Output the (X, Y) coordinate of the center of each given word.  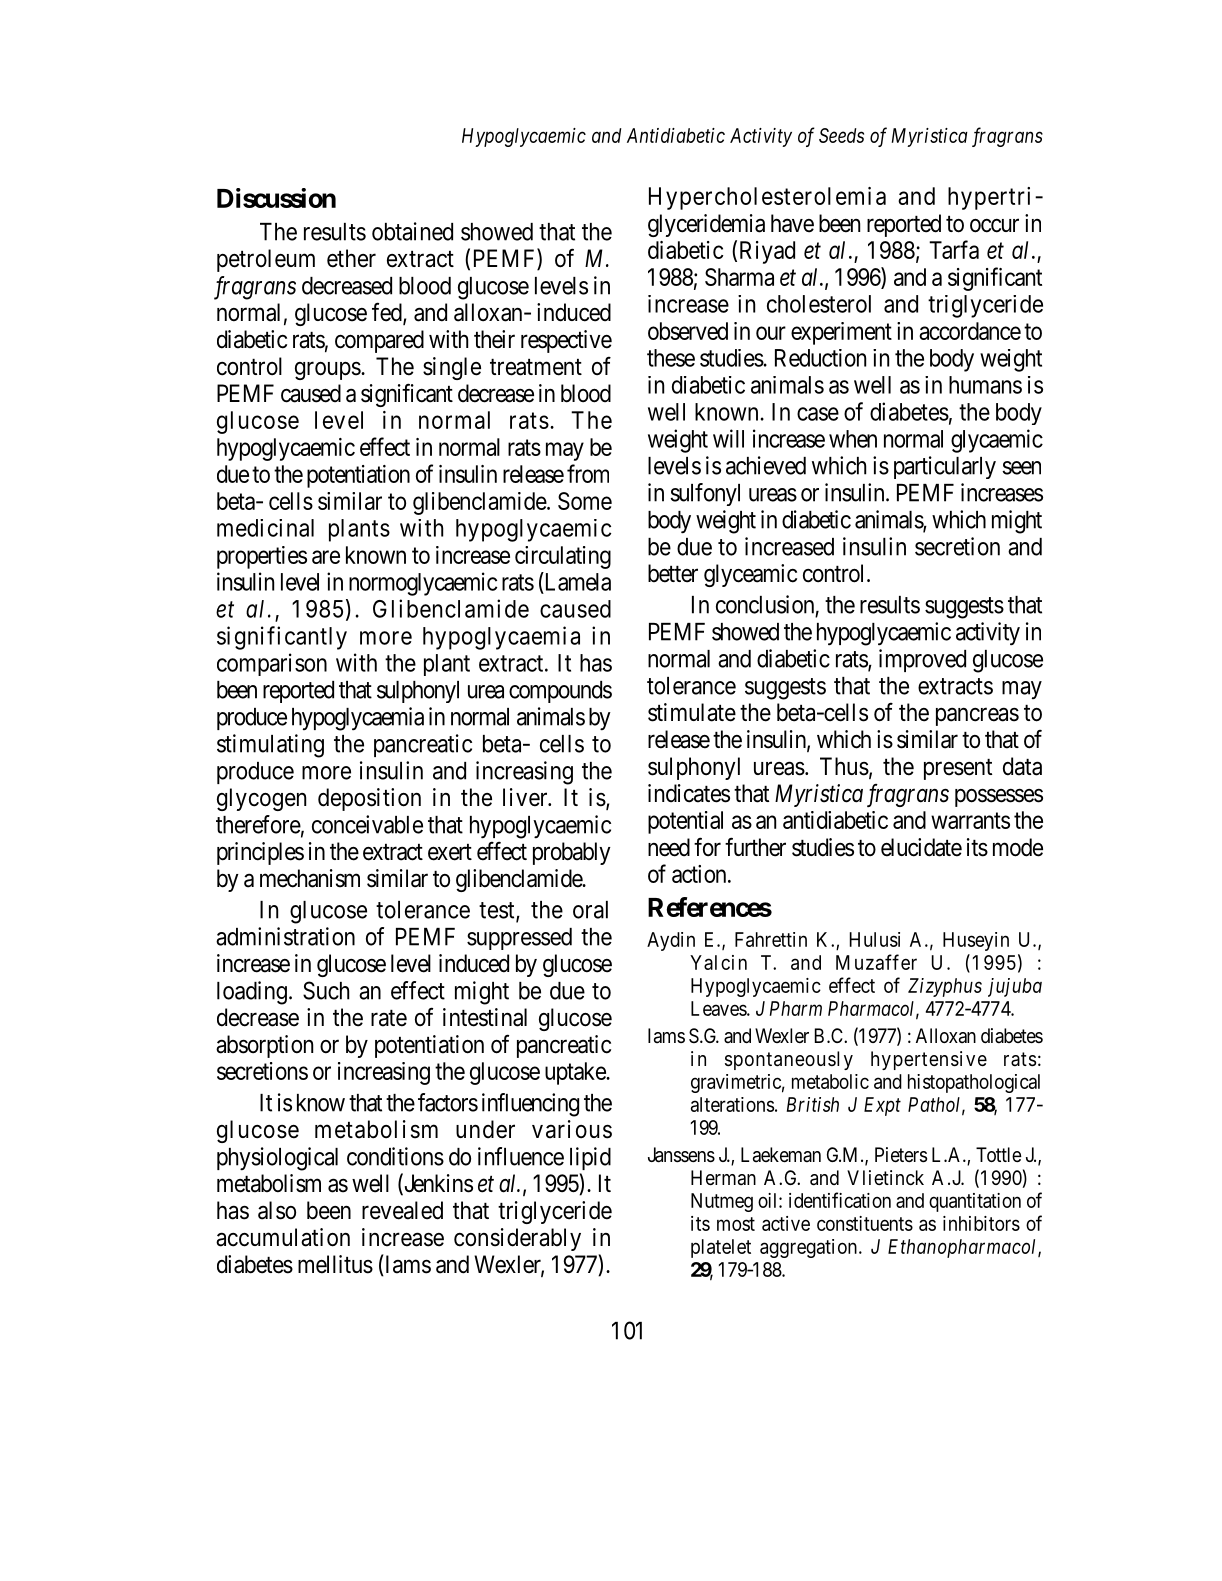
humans (985, 385)
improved (922, 660)
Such (326, 990)
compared (379, 341)
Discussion (276, 198)
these (671, 358)
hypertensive (929, 1060)
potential (685, 822)
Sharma (739, 277)
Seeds (841, 135)
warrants (970, 820)
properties (262, 557)
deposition (369, 799)
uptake (576, 1073)
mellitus (335, 1264)
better (673, 573)
